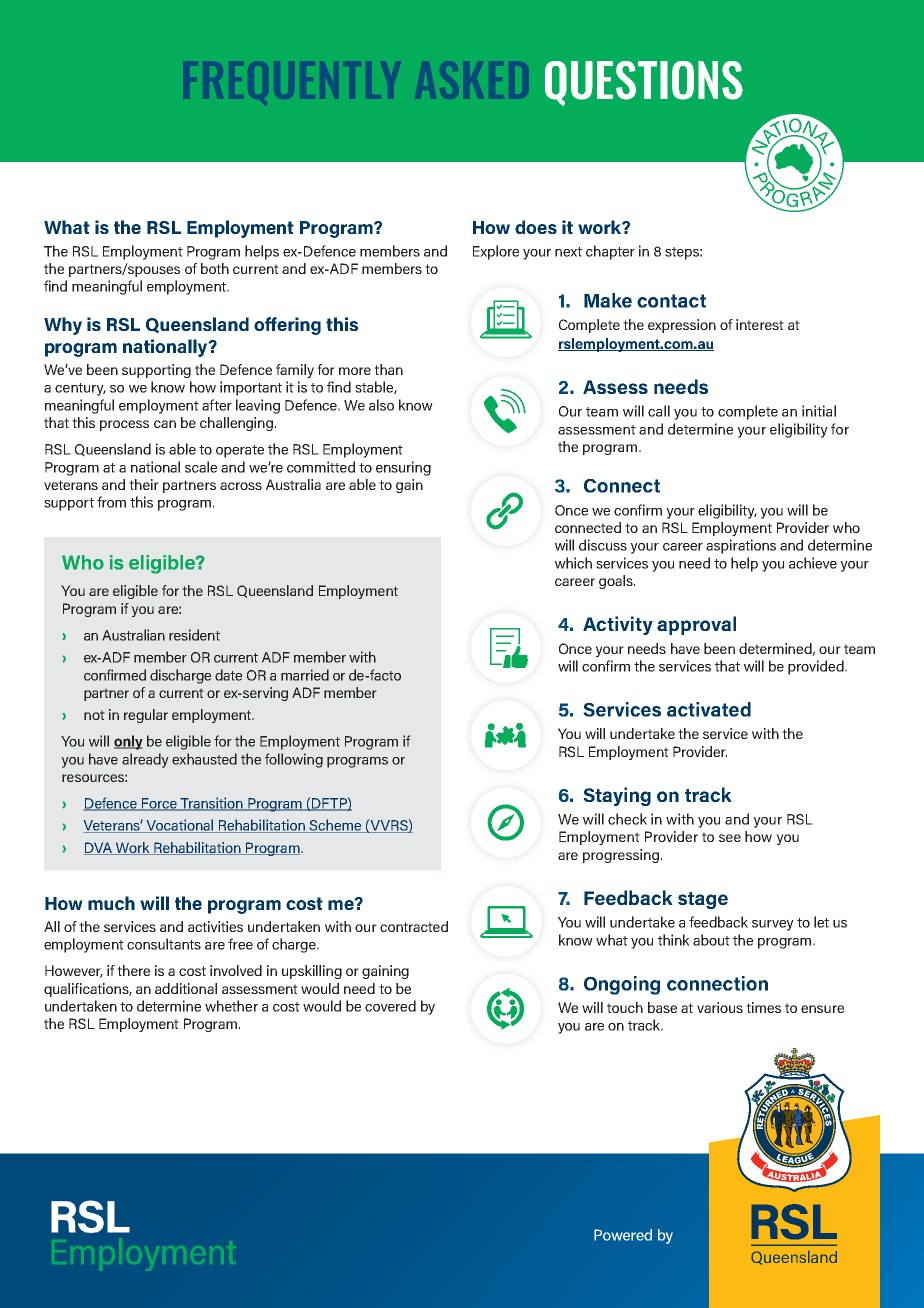  What do you see at coordinates (215, 268) in the screenshot?
I see `both` at bounding box center [215, 268].
